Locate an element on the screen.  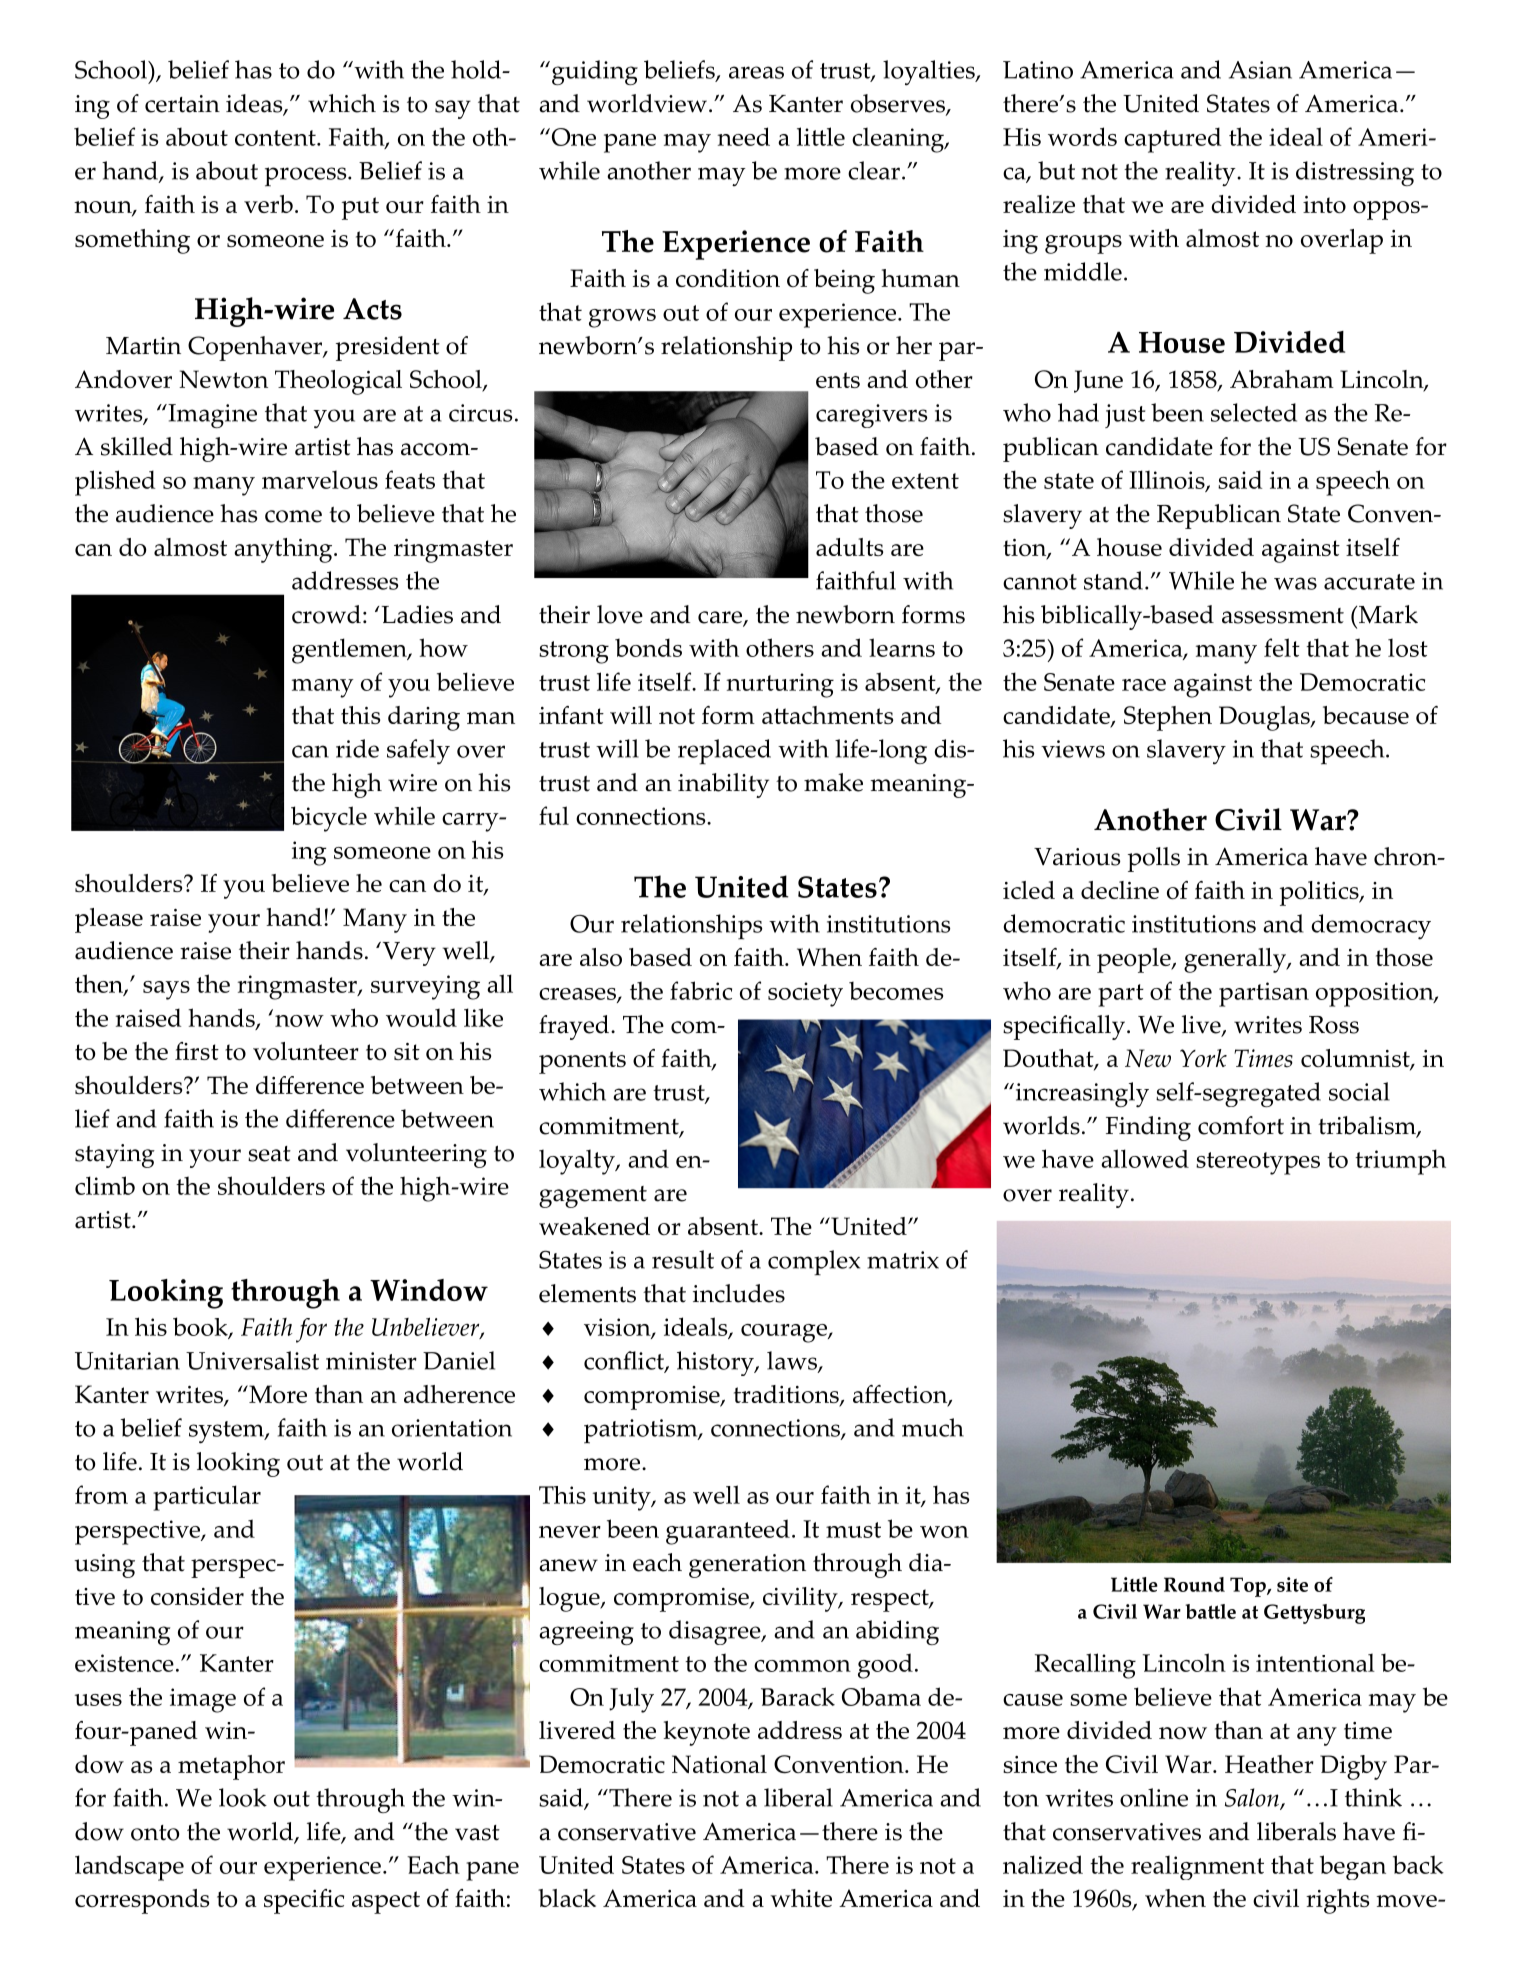
white is located at coordinates (801, 1898).
